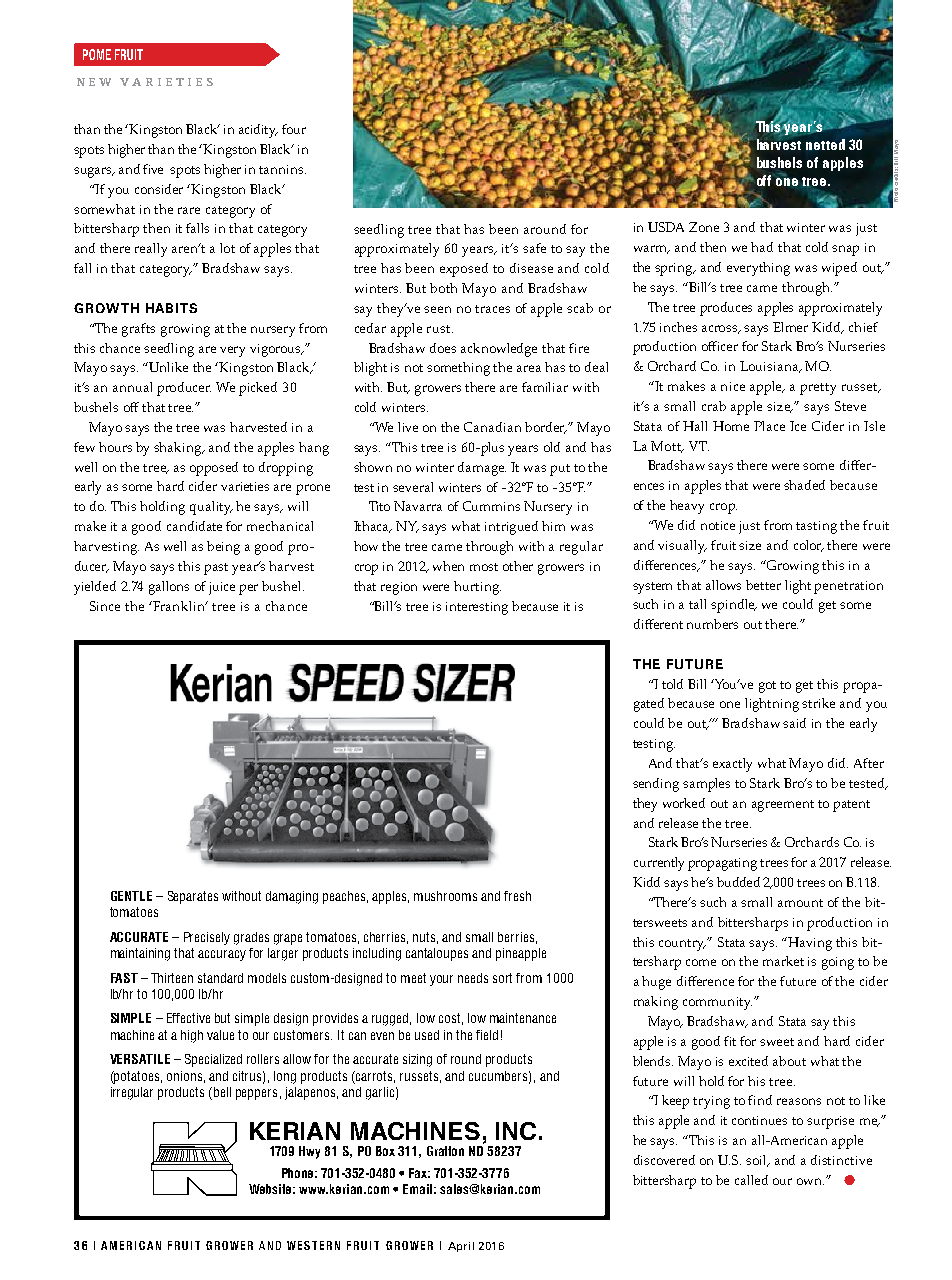 The height and width of the page is (1280, 952). What do you see at coordinates (153, 169) in the page?
I see `five` at bounding box center [153, 169].
